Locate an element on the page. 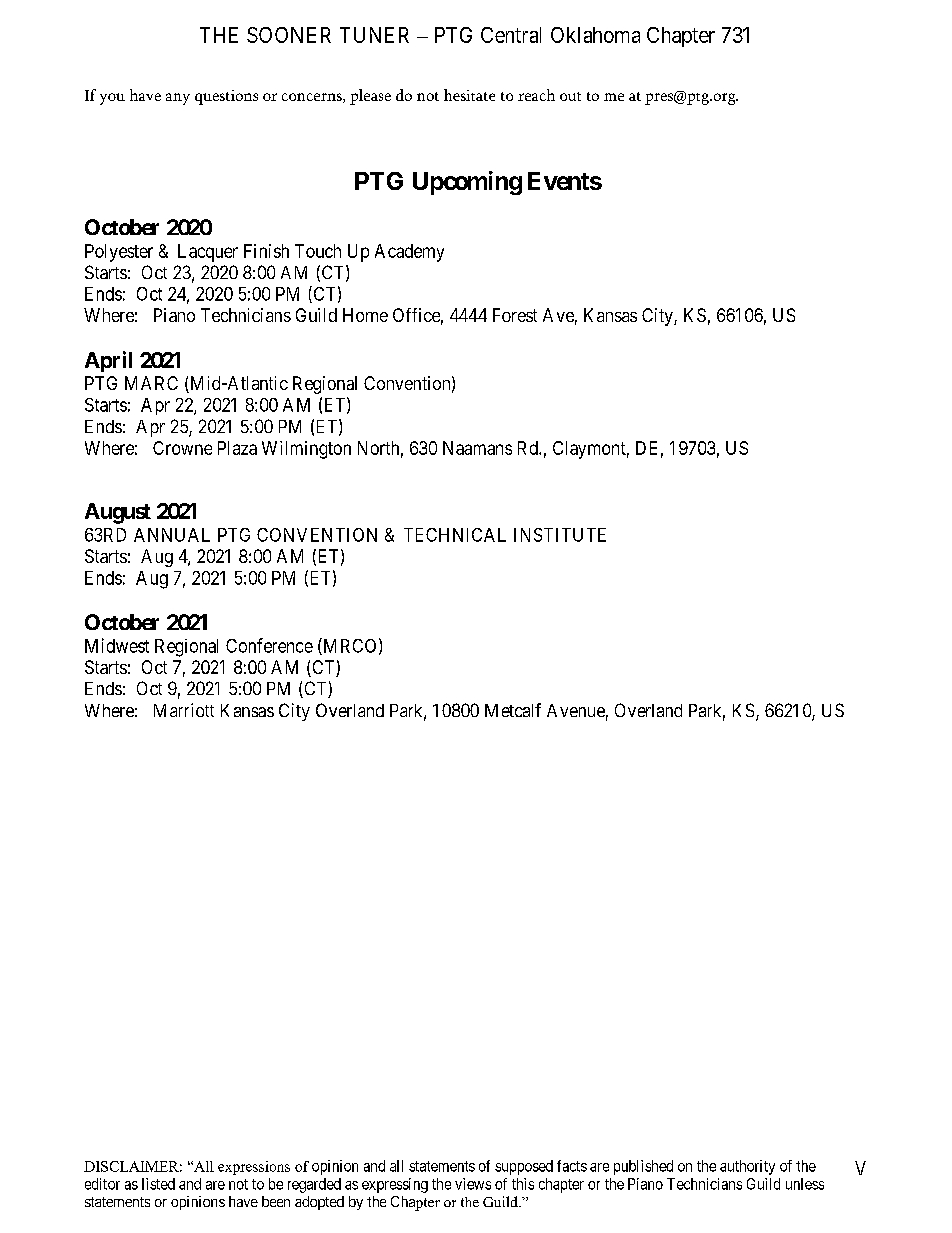 The height and width of the page is (1233, 952). Crowne is located at coordinates (182, 448).
